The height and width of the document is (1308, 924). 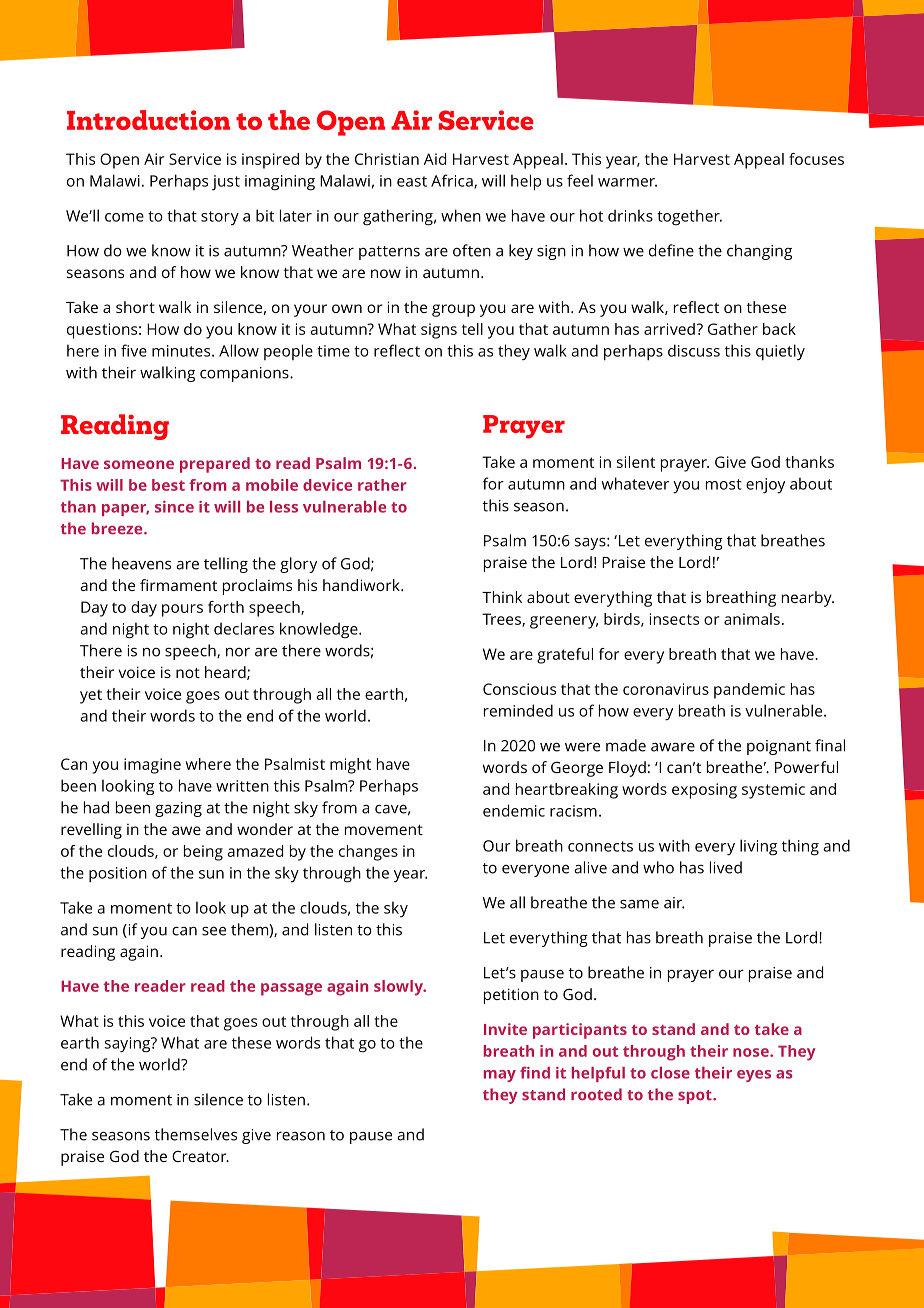 What do you see at coordinates (203, 853) in the document?
I see `being` at bounding box center [203, 853].
